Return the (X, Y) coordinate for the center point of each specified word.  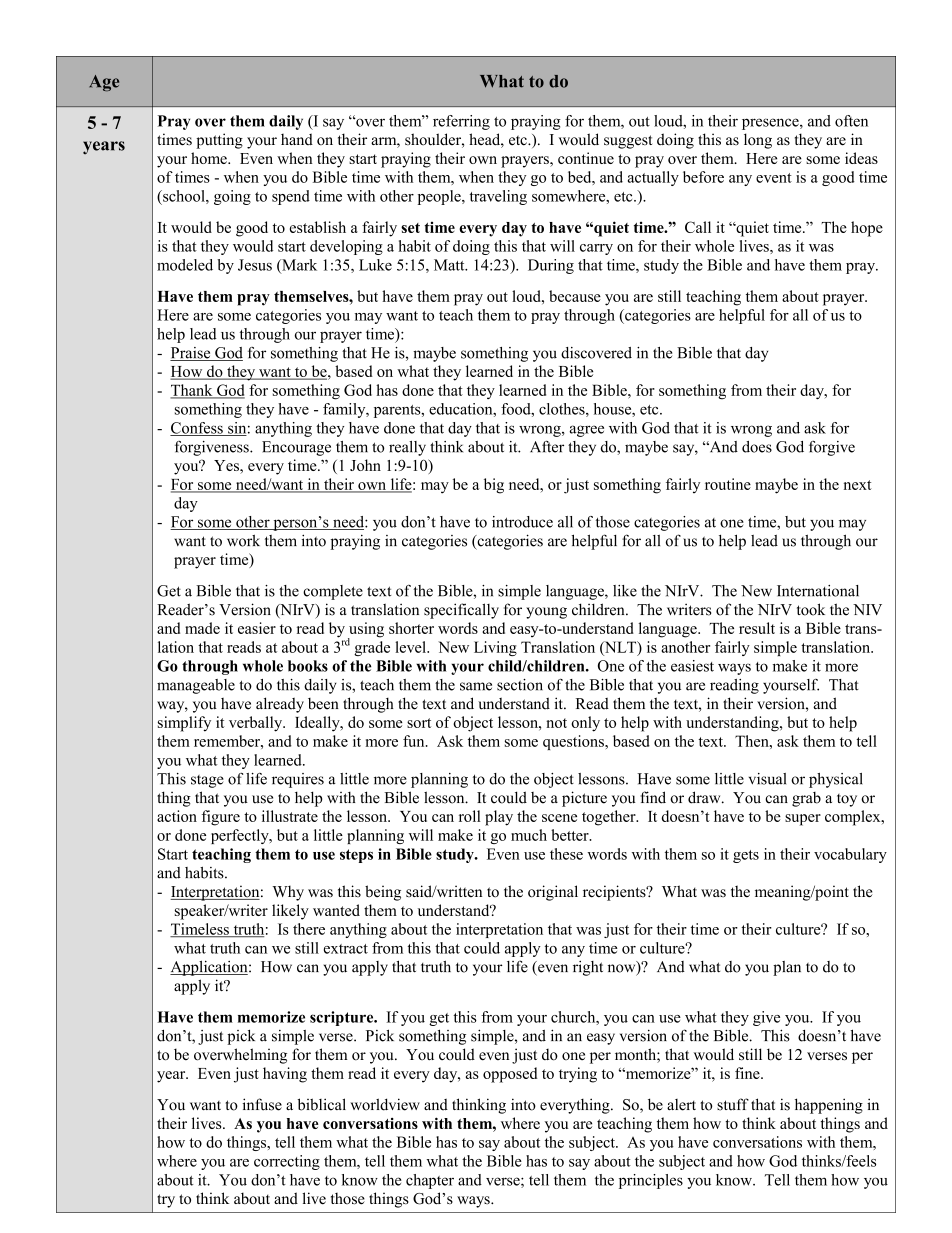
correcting (287, 1162)
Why (288, 893)
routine (728, 484)
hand (297, 139)
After (547, 446)
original (553, 893)
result (757, 628)
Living (495, 648)
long (758, 141)
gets (746, 856)
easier (257, 628)
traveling (498, 197)
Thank (192, 391)
